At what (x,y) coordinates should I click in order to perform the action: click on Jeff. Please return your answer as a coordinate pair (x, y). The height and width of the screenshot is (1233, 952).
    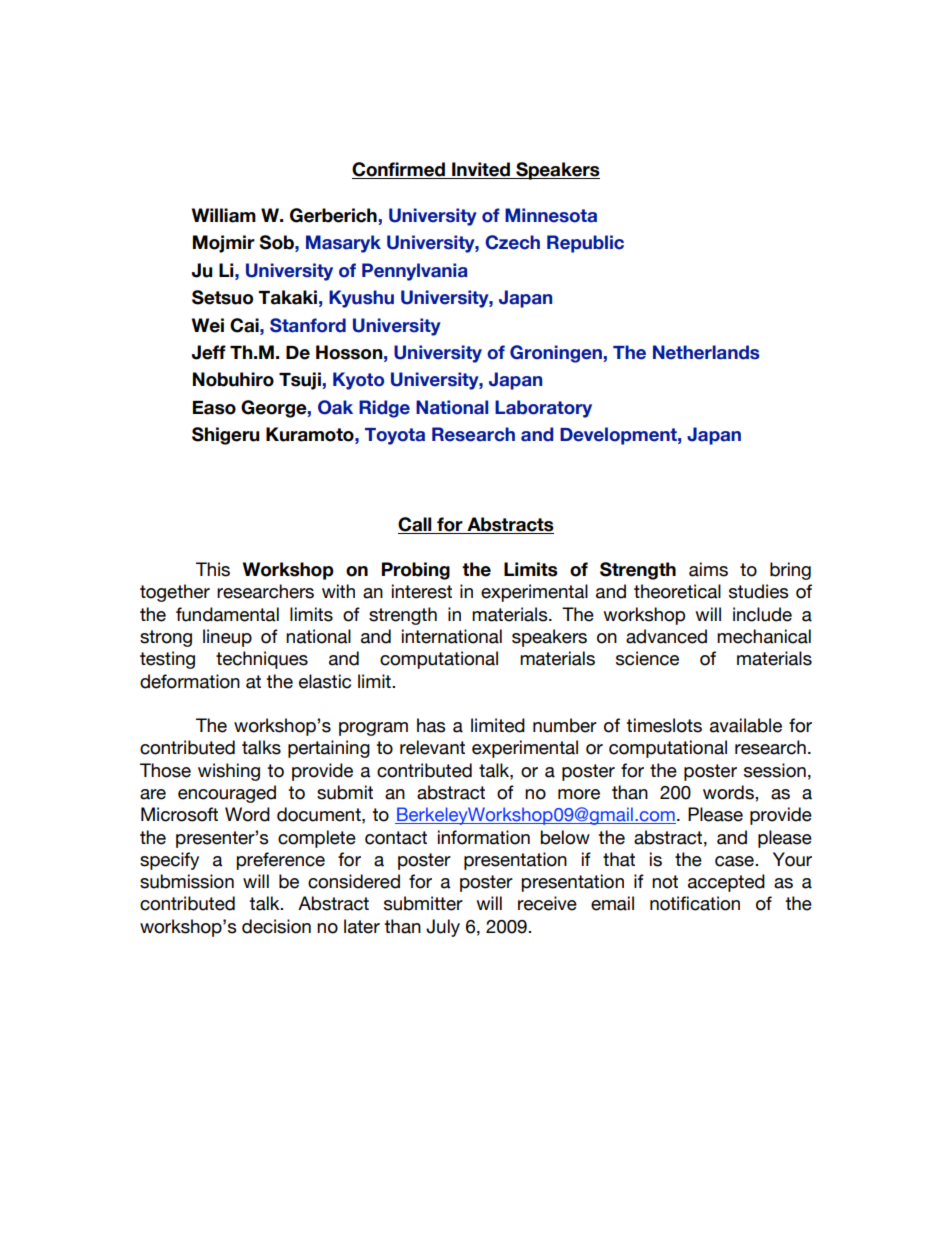
    Looking at the image, I should click on (209, 352).
